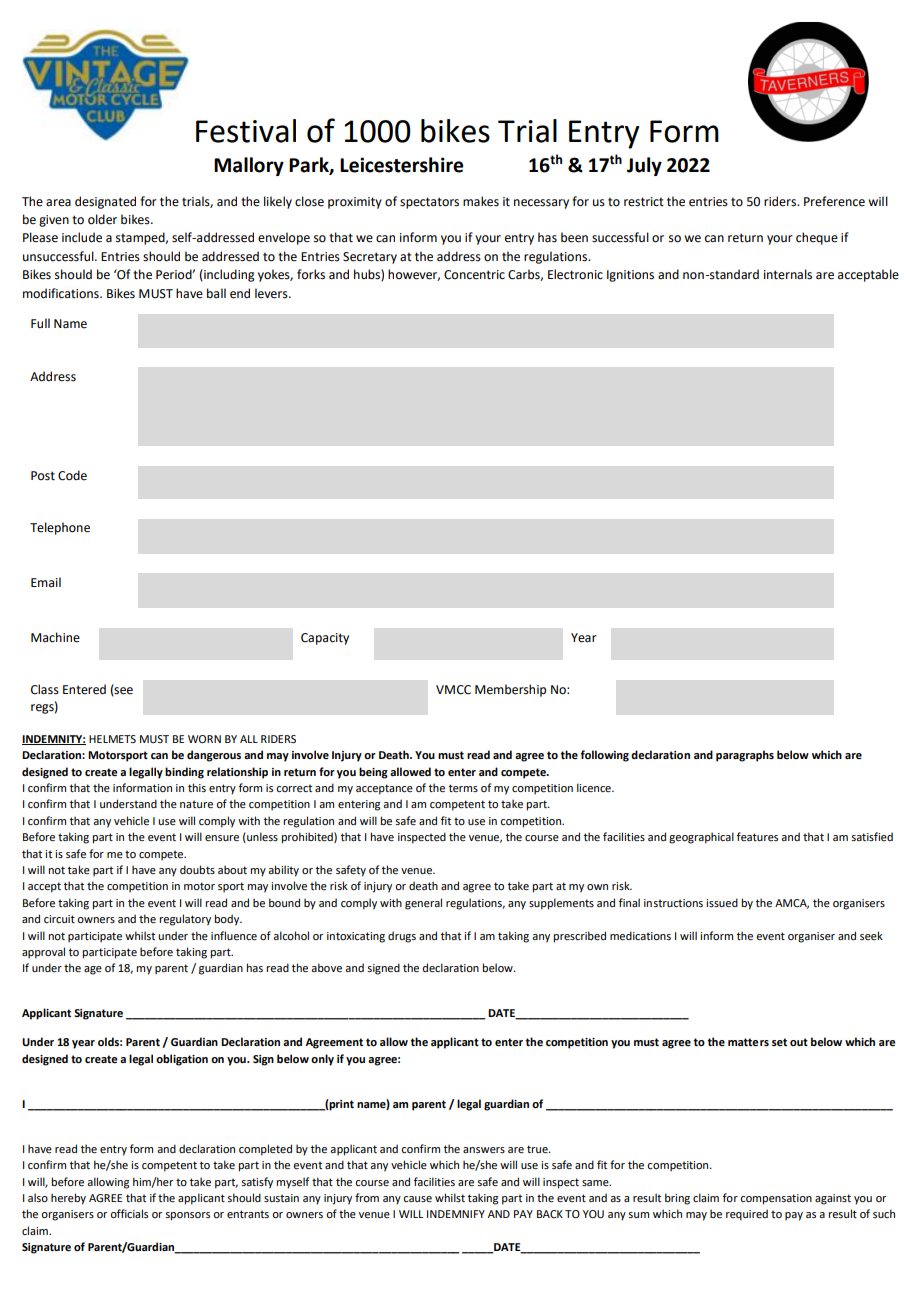  I want to click on officials, so click(129, 1213).
